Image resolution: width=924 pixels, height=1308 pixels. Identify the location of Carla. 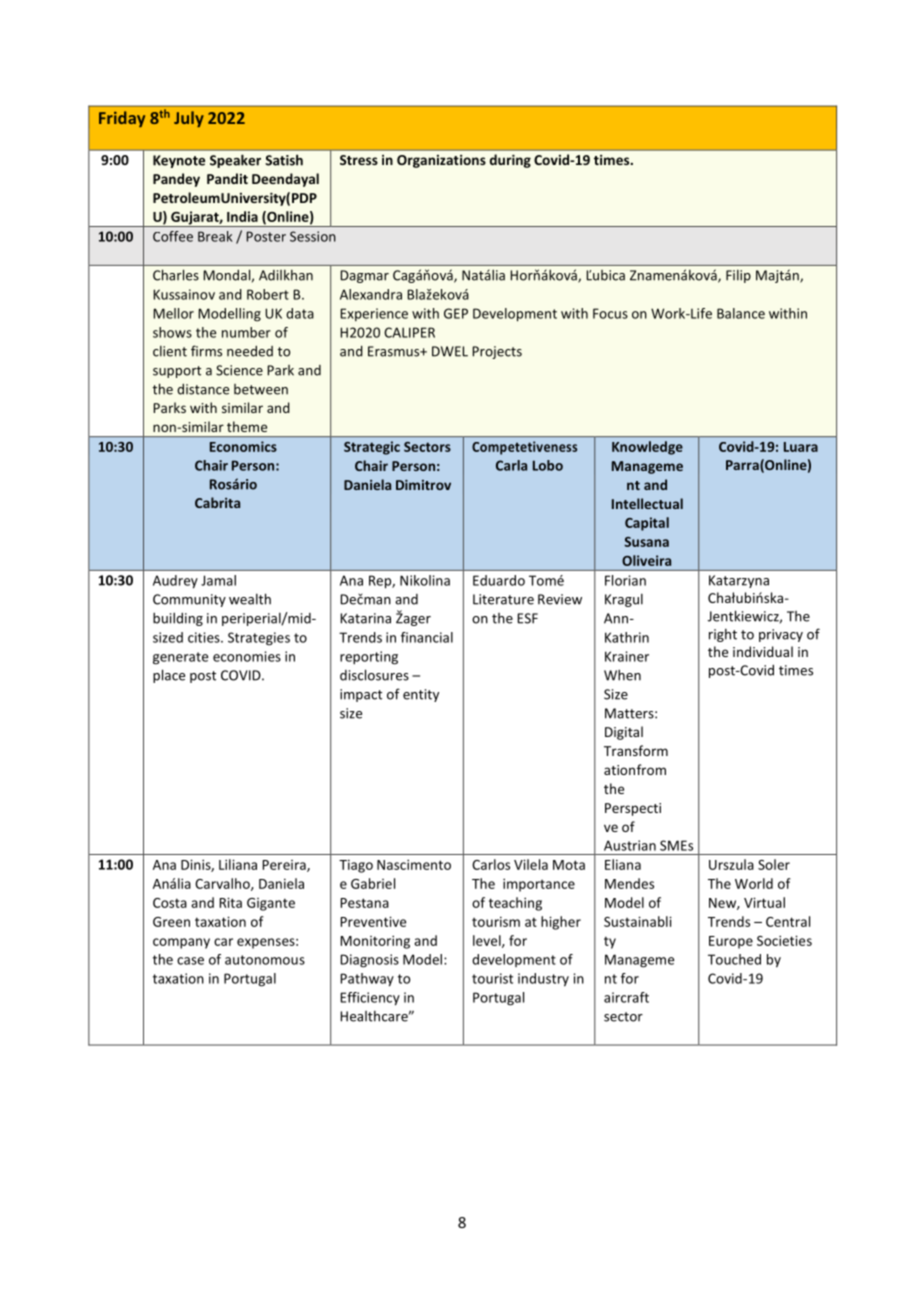
(511, 465).
